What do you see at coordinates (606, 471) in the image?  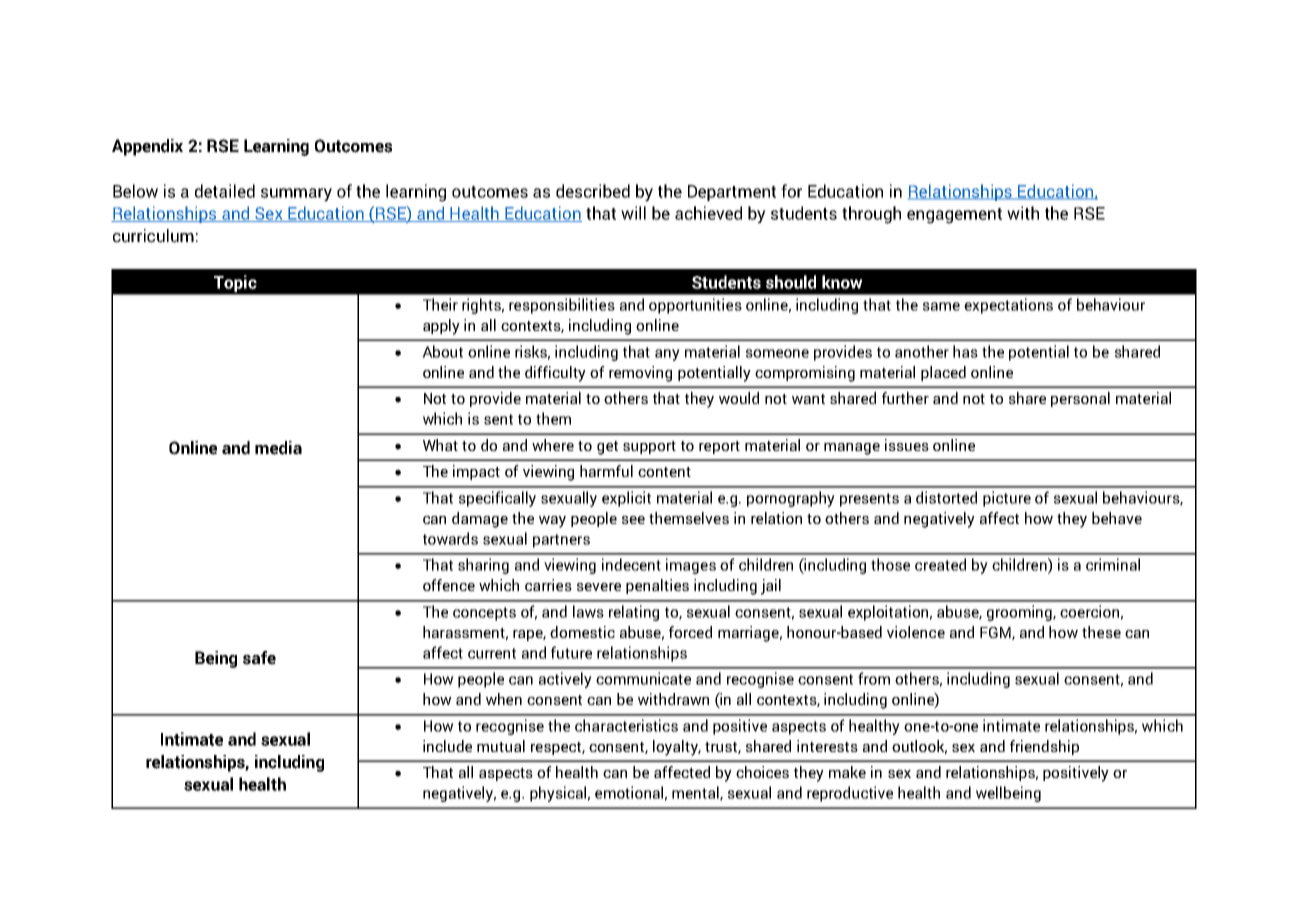 I see `harmful` at bounding box center [606, 471].
